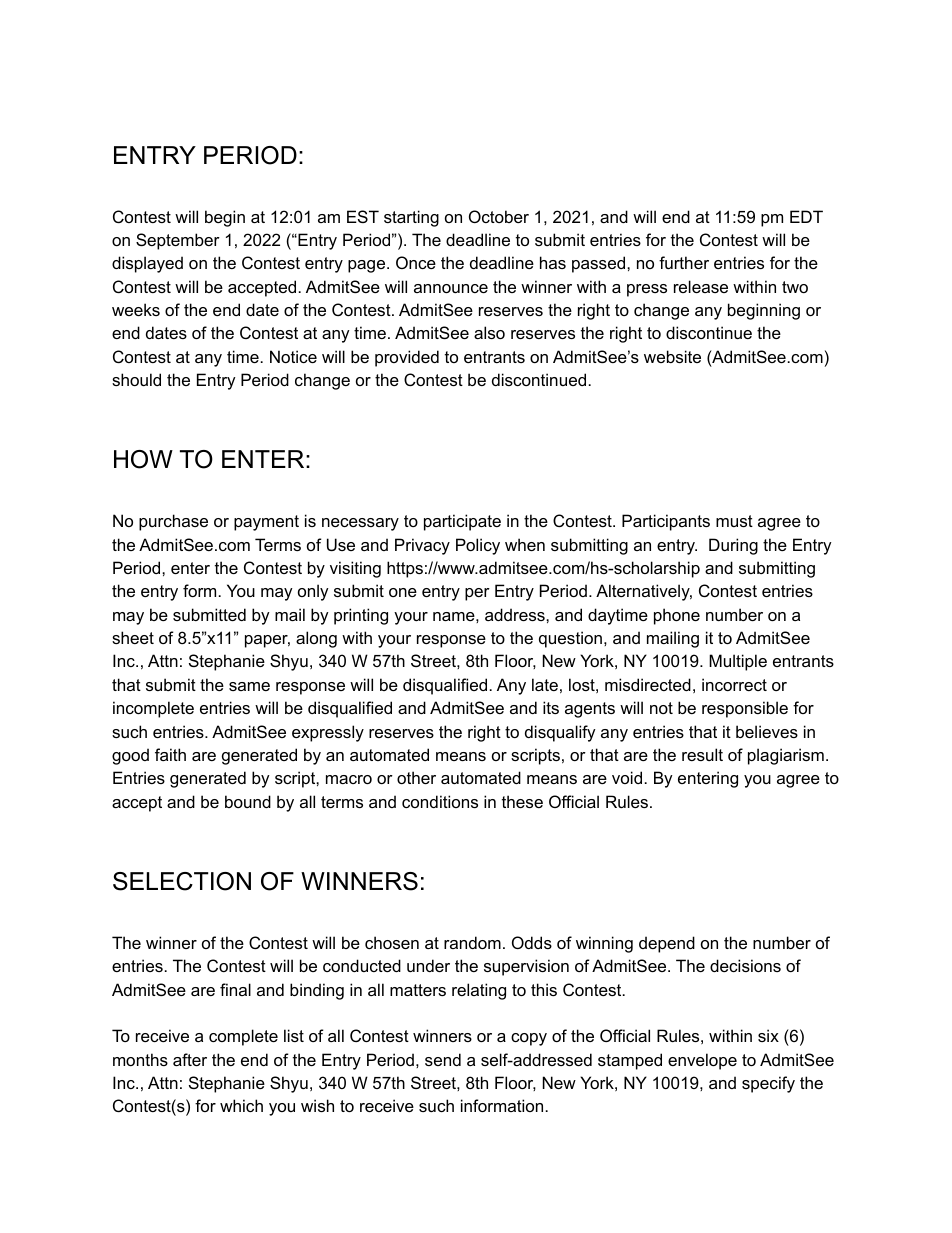  What do you see at coordinates (545, 684) in the document?
I see `late` at bounding box center [545, 684].
